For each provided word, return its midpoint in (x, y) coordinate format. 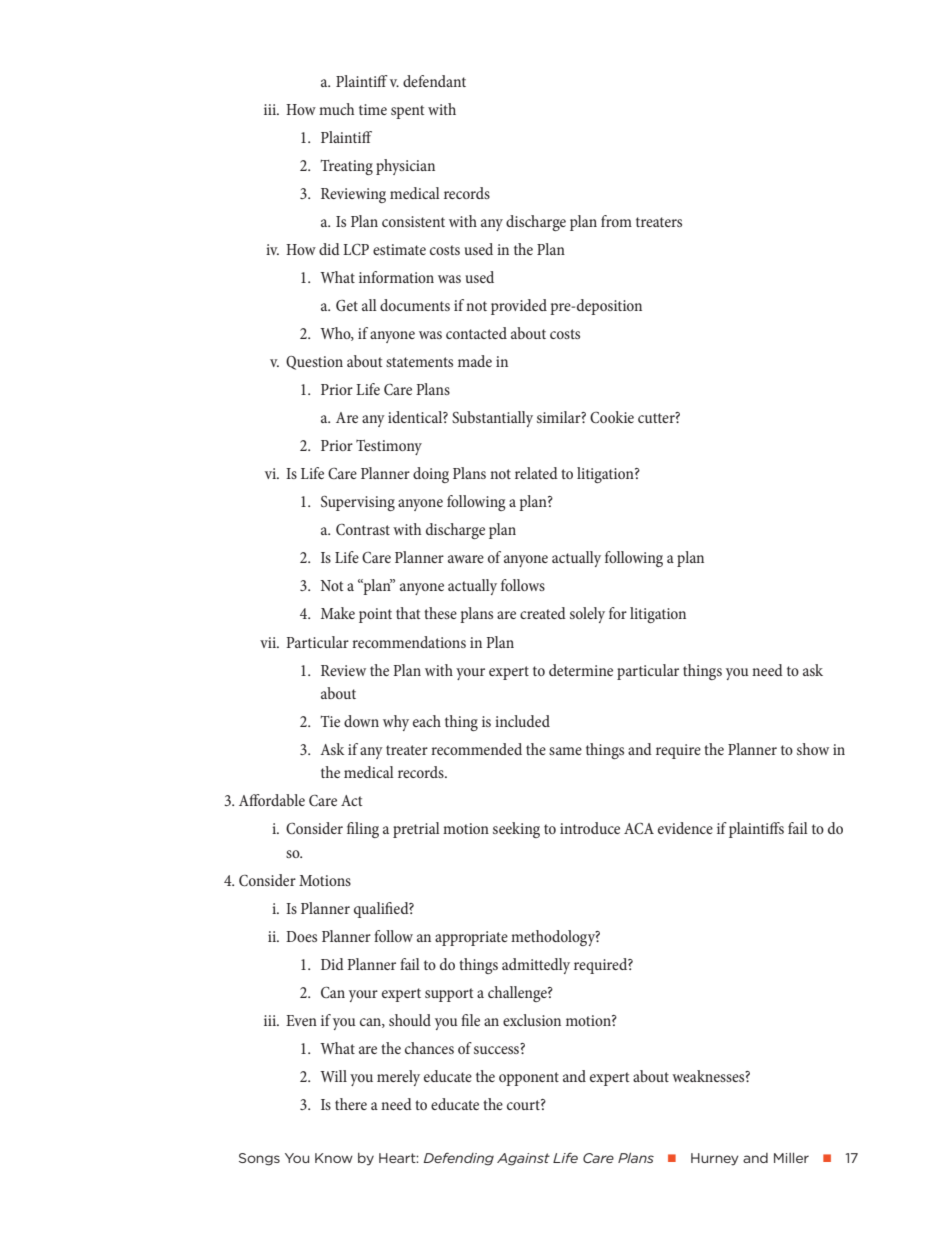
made (475, 361)
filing (363, 830)
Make (338, 613)
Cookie (612, 417)
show (813, 749)
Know (334, 1158)
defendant (434, 81)
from (616, 221)
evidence (685, 828)
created (543, 613)
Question (314, 363)
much (337, 109)
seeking (516, 830)
